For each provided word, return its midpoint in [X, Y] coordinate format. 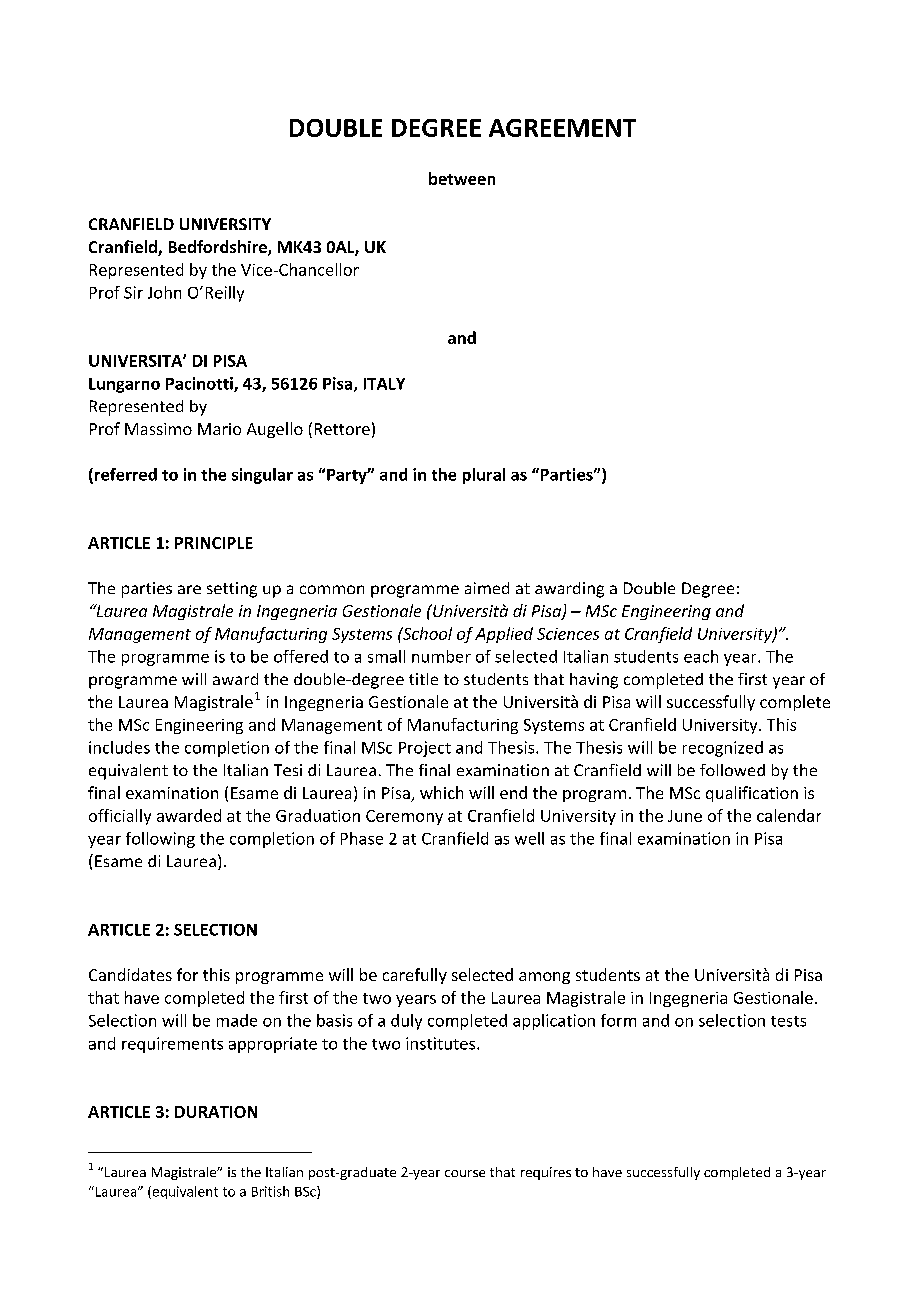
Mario [219, 429]
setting [232, 590]
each [701, 656]
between [462, 178]
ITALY [384, 384]
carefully [415, 976]
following [160, 840]
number [441, 656]
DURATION [216, 1112]
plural [484, 476]
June [685, 816]
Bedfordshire [219, 248]
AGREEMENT [562, 128]
